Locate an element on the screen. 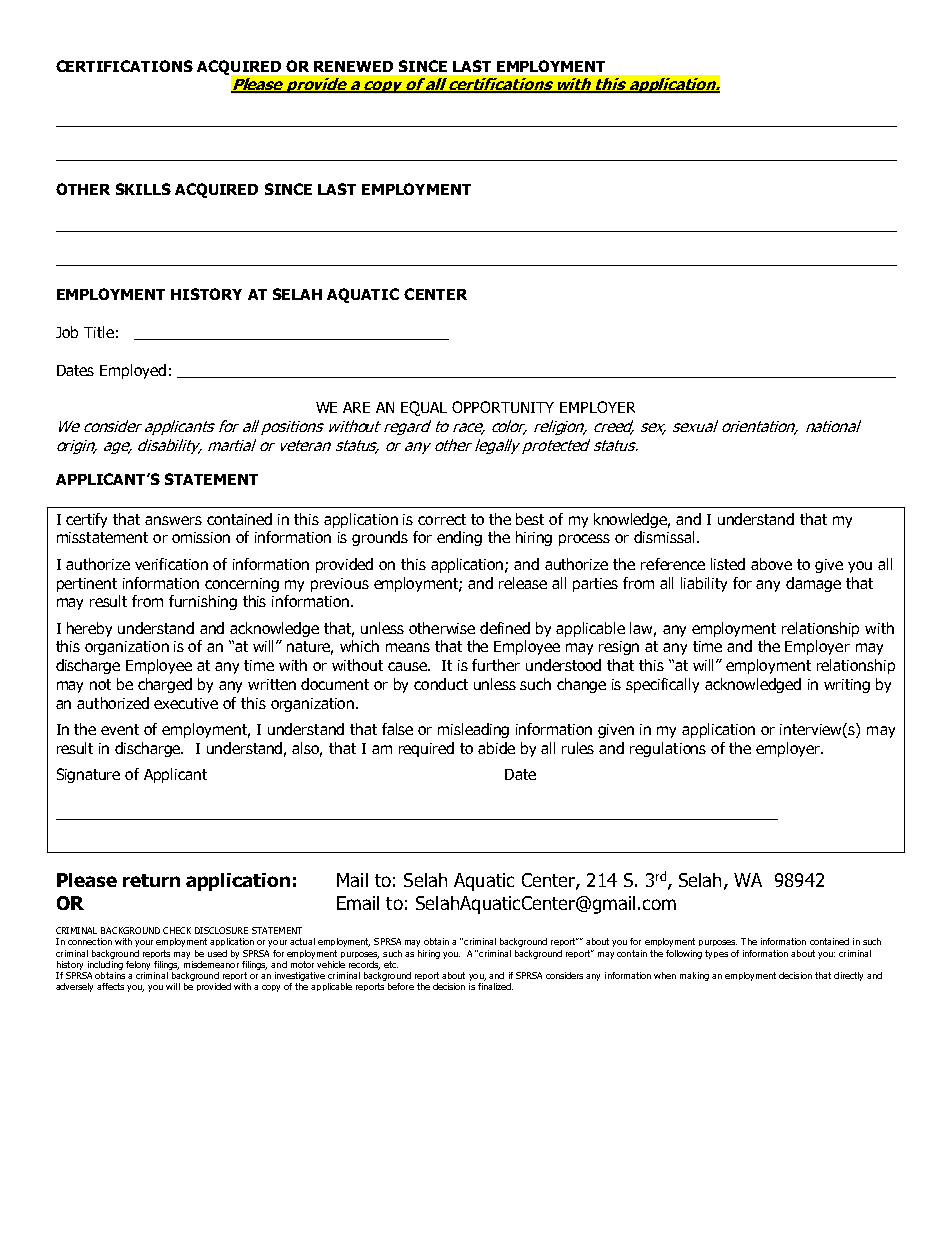 The width and height of the screenshot is (952, 1233). OPPORTUNITY is located at coordinates (503, 407).
